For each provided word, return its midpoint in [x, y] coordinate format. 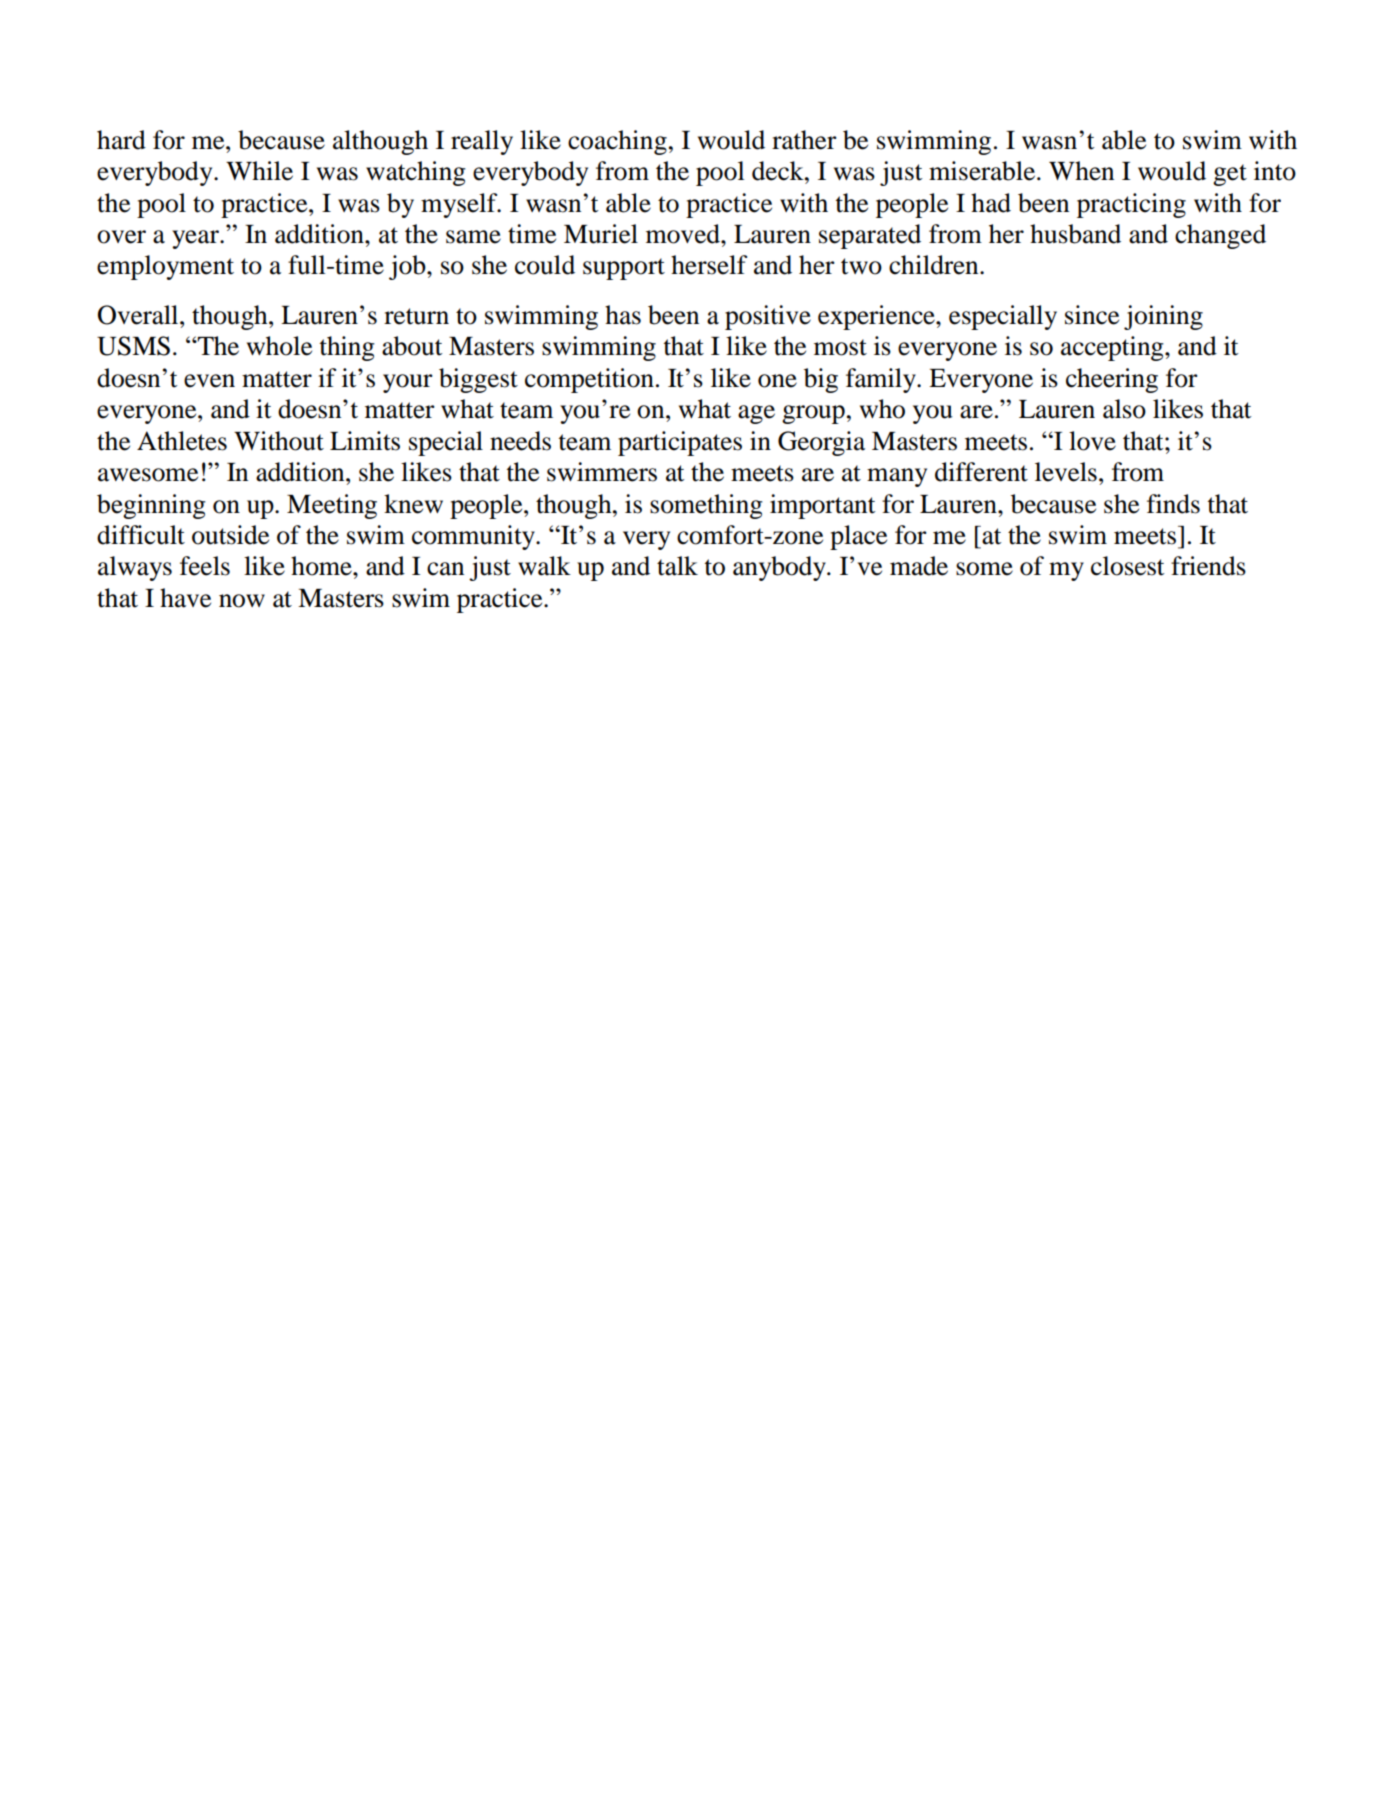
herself [709, 265]
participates [680, 443]
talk [677, 566]
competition [589, 380]
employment [165, 267]
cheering [1112, 380]
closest [1127, 566]
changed [1220, 236]
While [259, 171]
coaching [617, 142]
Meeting [332, 506]
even [209, 381]
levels [1066, 472]
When [1081, 171]
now [242, 601]
